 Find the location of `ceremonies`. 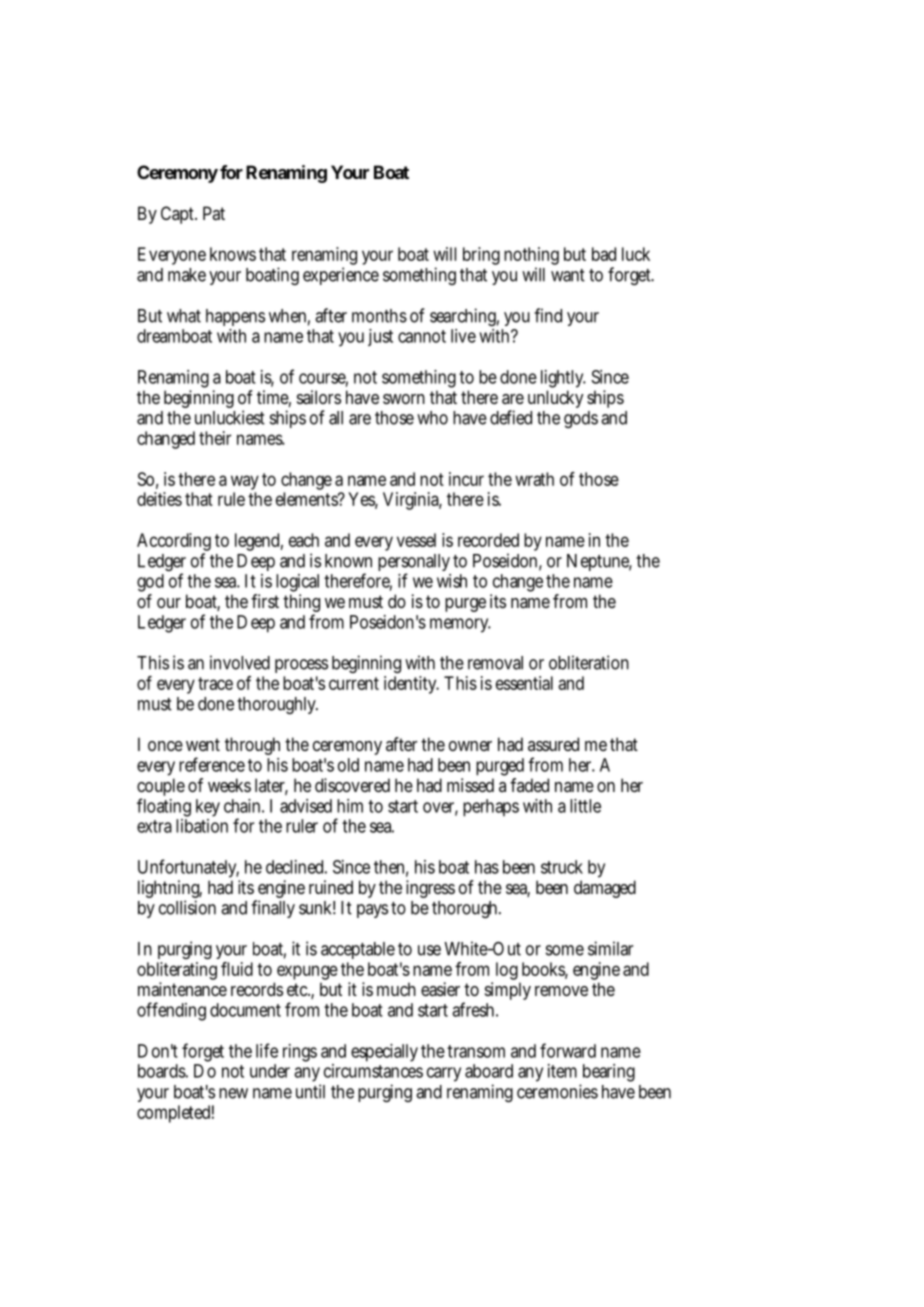

ceremonies is located at coordinates (557, 1091).
